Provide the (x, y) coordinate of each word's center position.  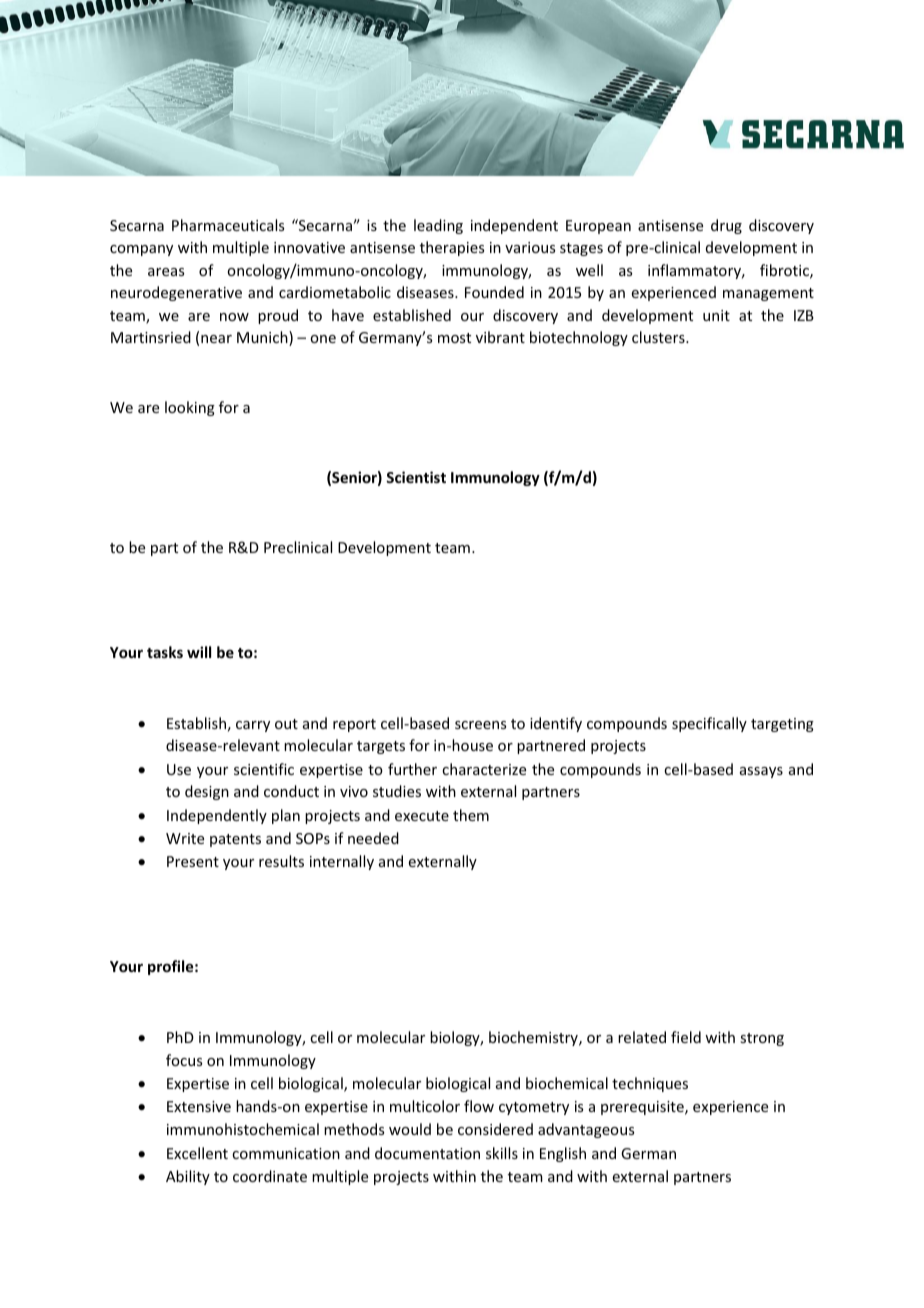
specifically (709, 724)
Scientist (416, 477)
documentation (427, 1153)
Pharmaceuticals (228, 225)
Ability (188, 1177)
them (471, 815)
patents (235, 840)
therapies (452, 248)
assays (761, 772)
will (199, 652)
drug (726, 226)
